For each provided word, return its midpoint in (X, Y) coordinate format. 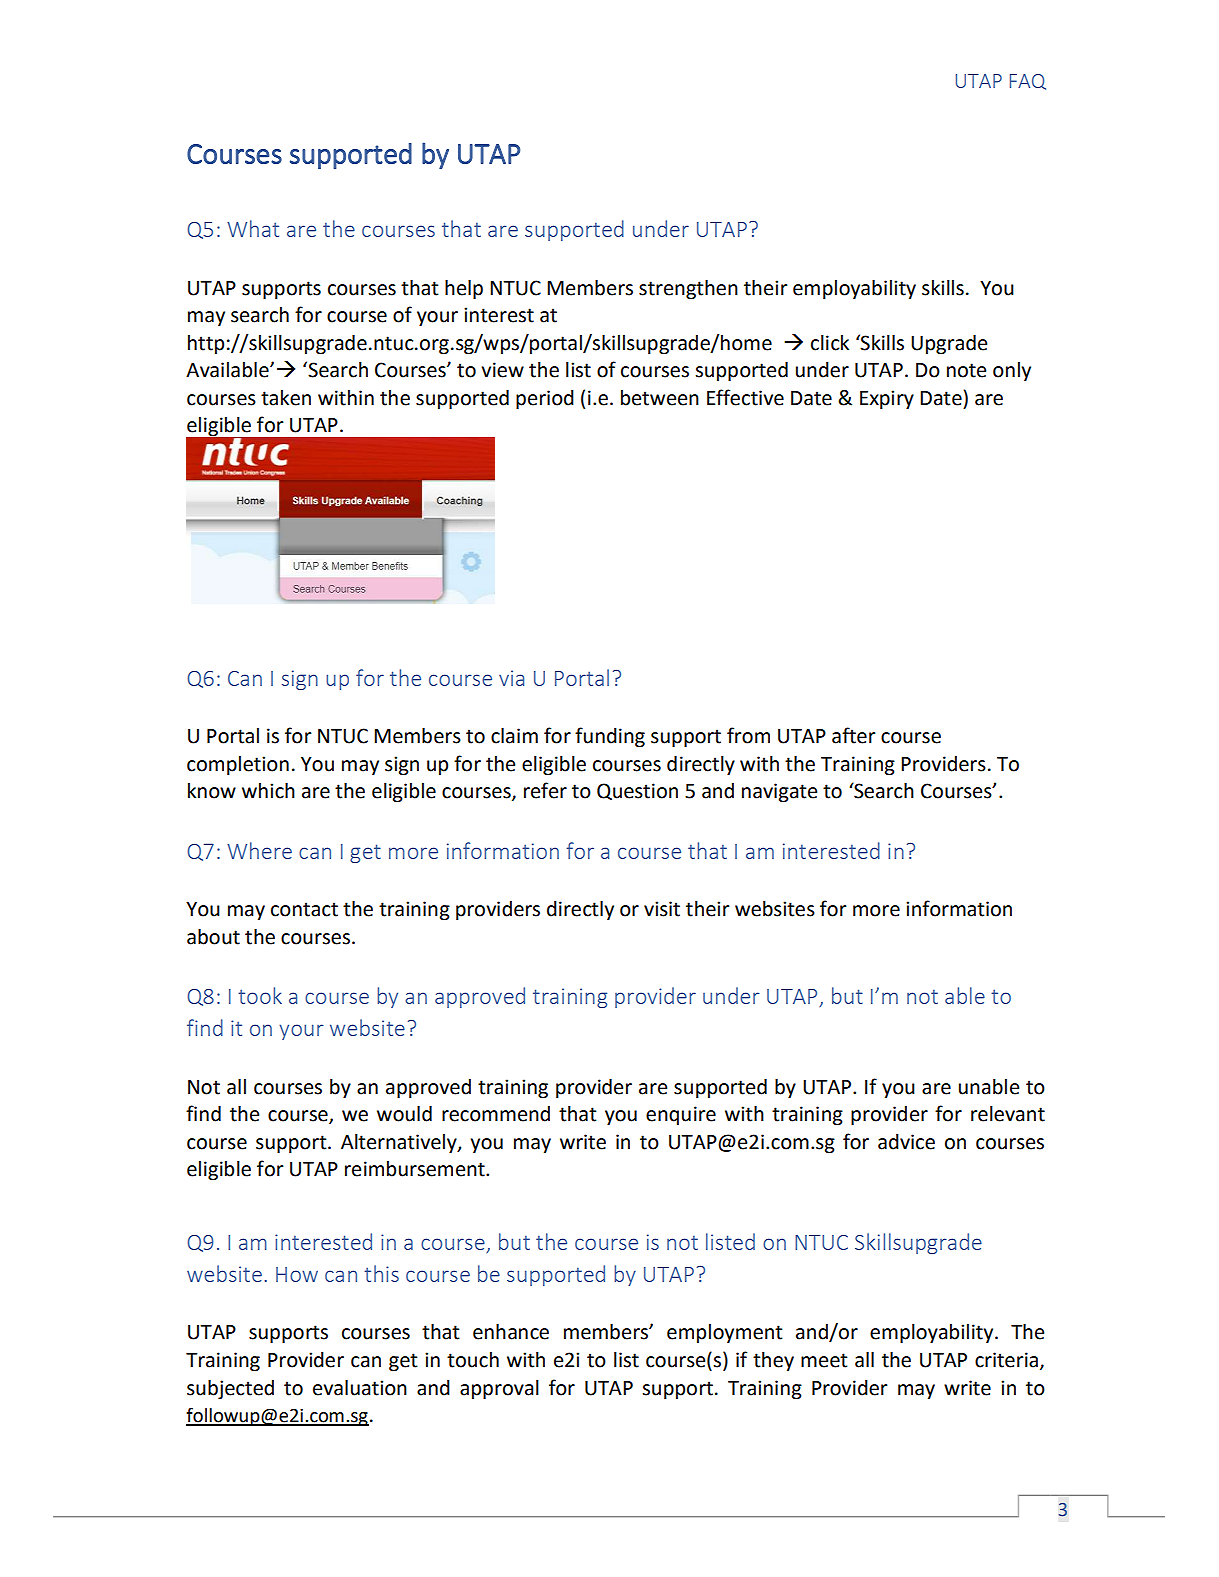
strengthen (688, 290)
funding (610, 737)
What (253, 228)
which (268, 791)
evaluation (360, 1388)
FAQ (1028, 82)
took (260, 995)
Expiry (887, 400)
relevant (1008, 1114)
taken (286, 398)
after (853, 735)
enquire (681, 1115)
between (660, 398)
